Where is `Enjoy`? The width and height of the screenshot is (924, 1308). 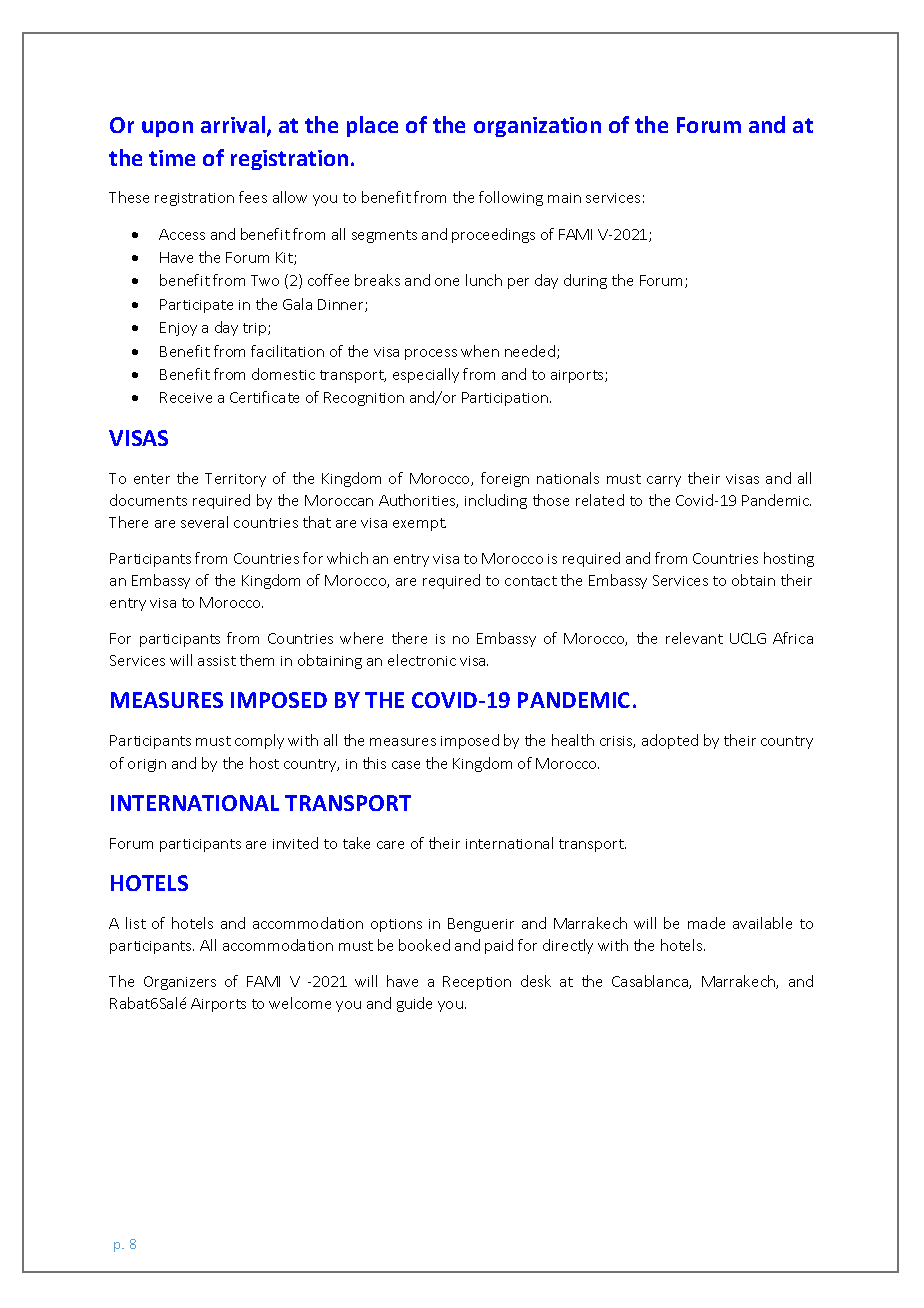
Enjoy is located at coordinates (178, 329).
